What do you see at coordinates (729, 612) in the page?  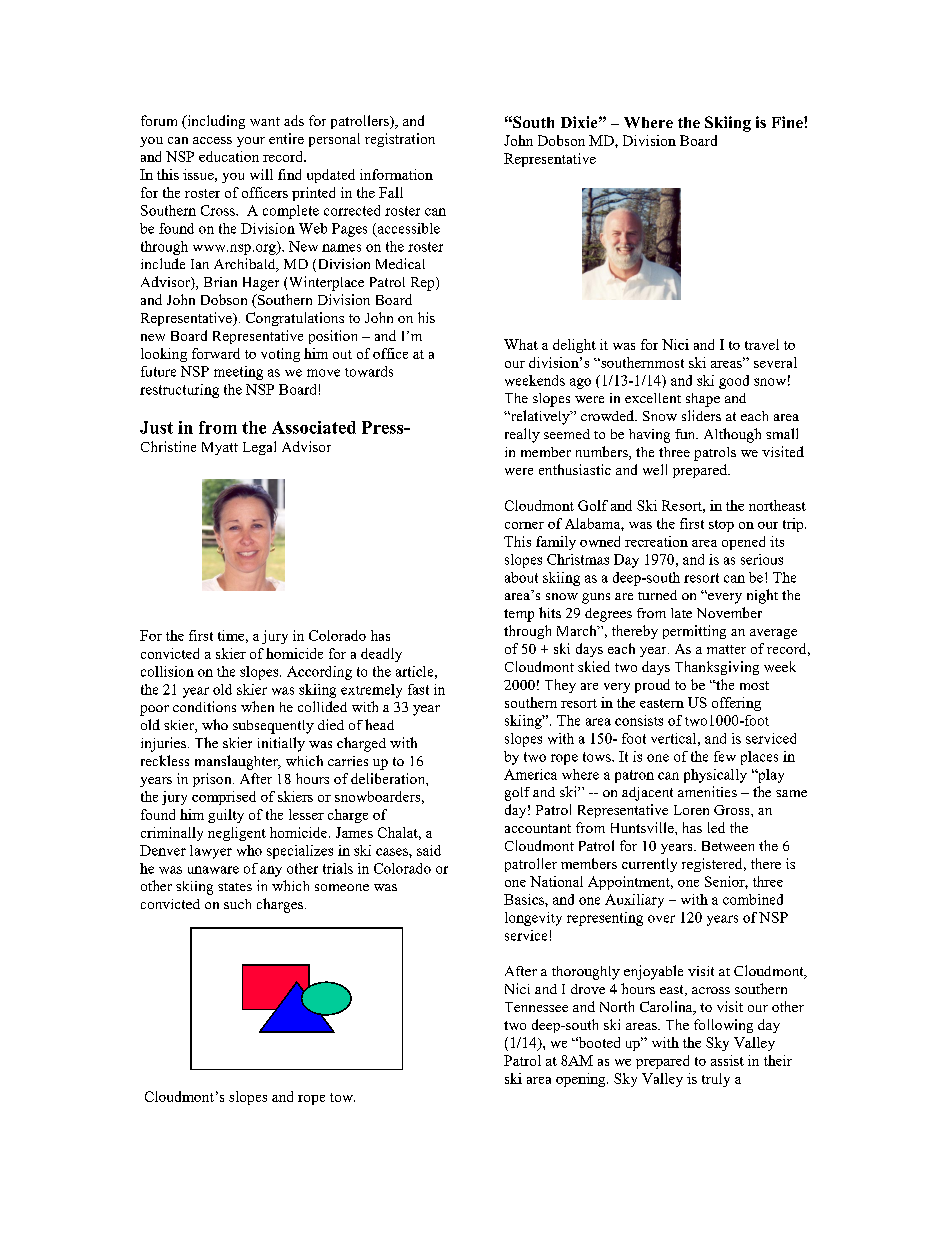 I see `November` at bounding box center [729, 612].
